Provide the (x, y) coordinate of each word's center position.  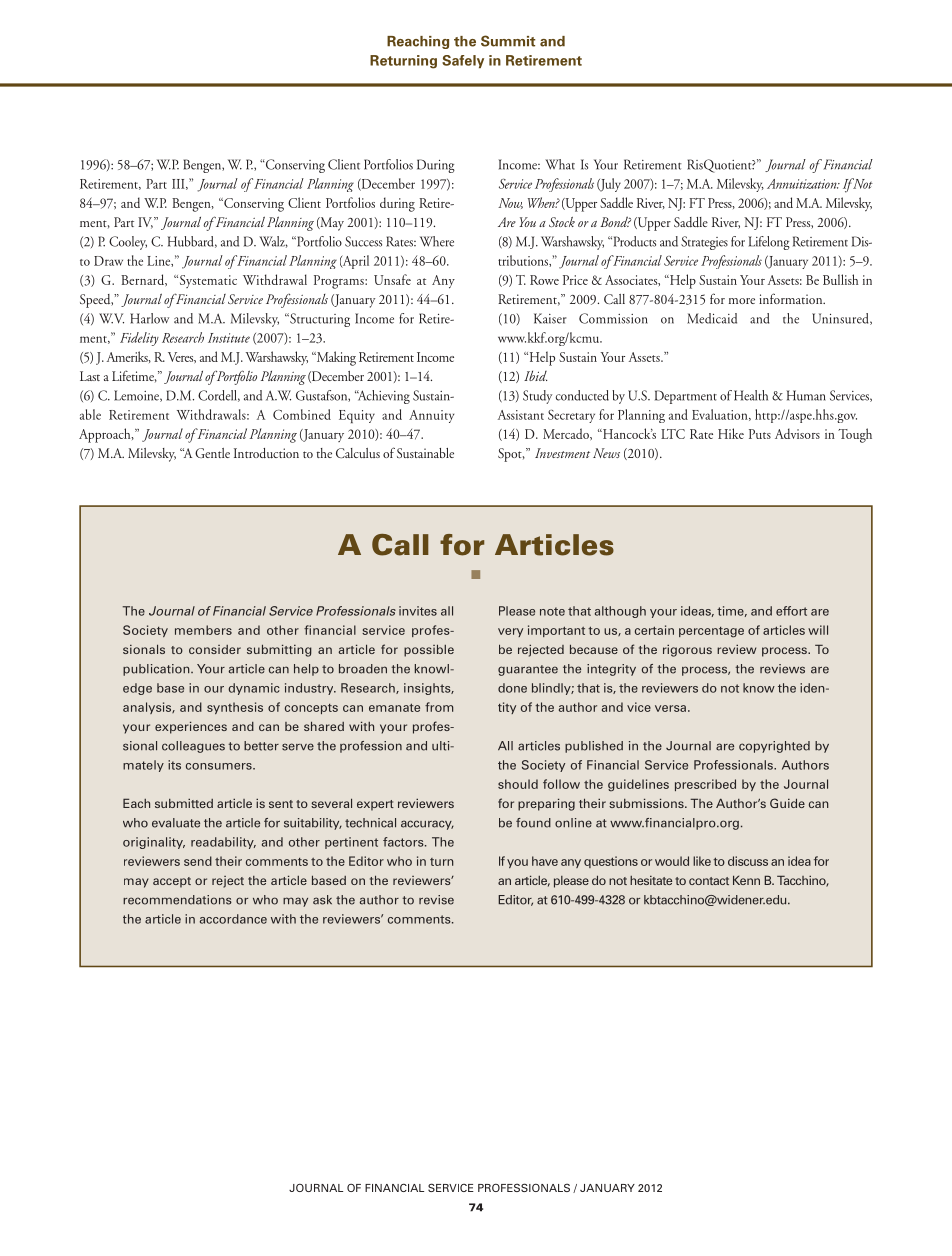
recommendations (177, 900)
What (560, 164)
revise (436, 900)
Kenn (746, 880)
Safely (463, 61)
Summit (508, 41)
